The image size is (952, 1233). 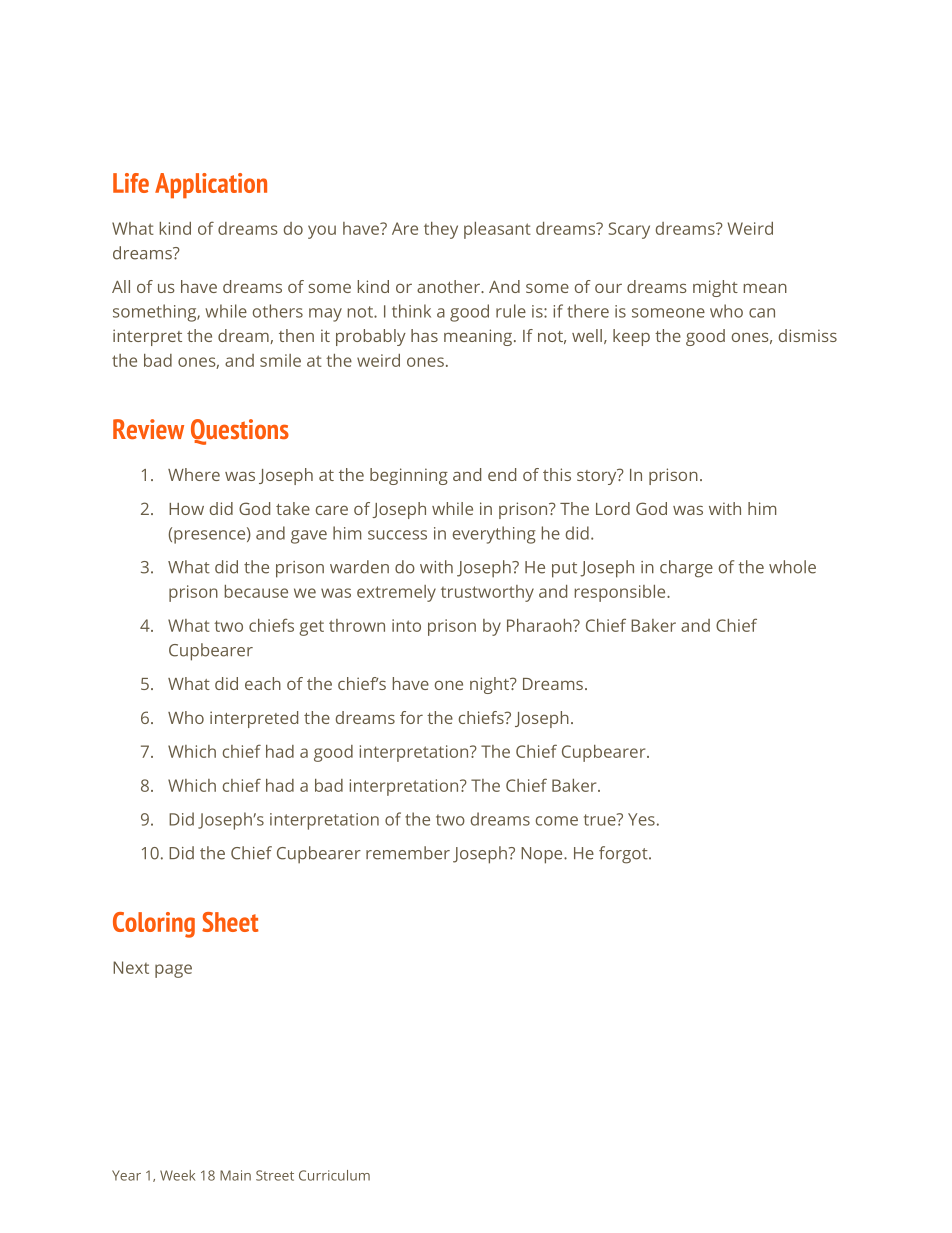 I want to click on Week, so click(x=177, y=1175).
